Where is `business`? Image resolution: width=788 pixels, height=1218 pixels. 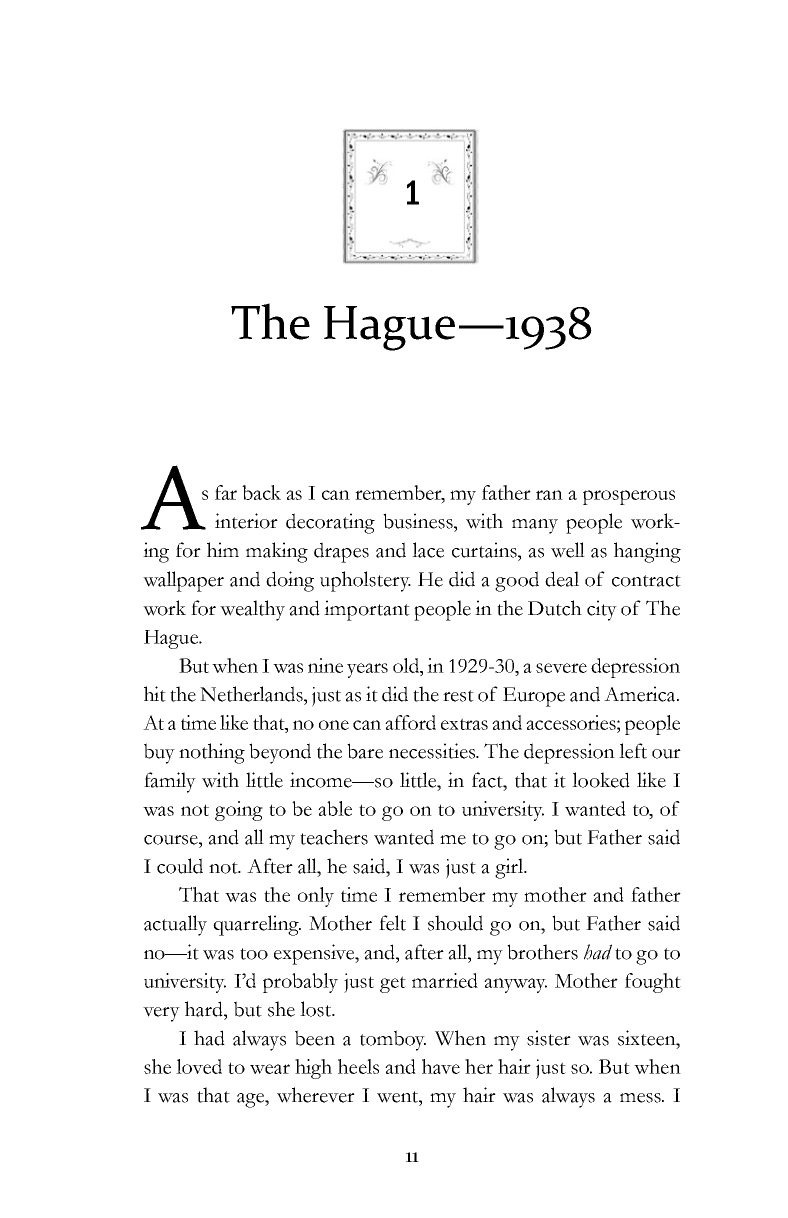
business is located at coordinates (419, 521).
